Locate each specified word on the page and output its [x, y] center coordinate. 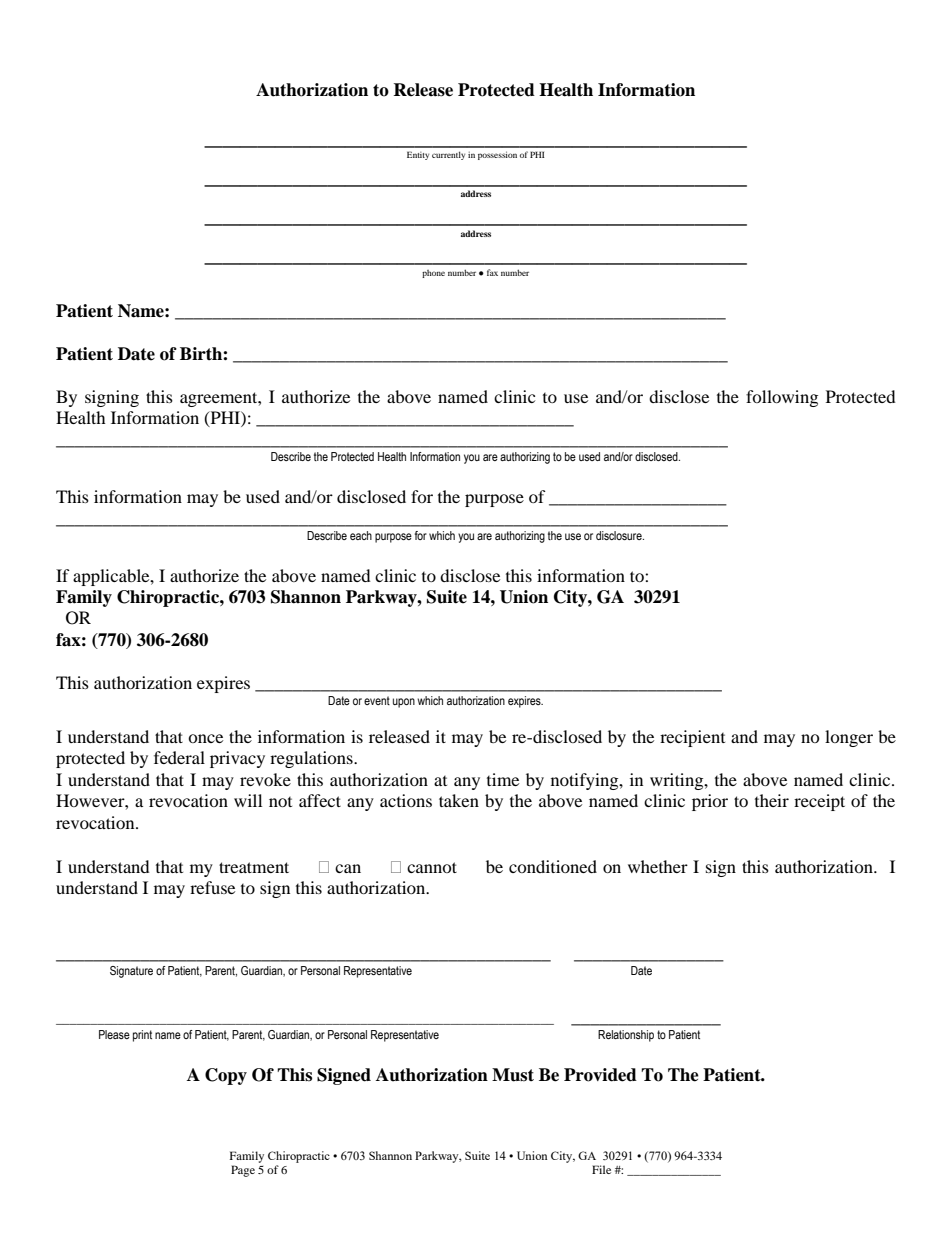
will [248, 800]
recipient [692, 738]
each [361, 535]
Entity [418, 155]
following [782, 398]
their [772, 800]
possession [497, 155]
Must [513, 1075]
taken [459, 800]
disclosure [620, 535]
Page [243, 1171]
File [601, 1169]
